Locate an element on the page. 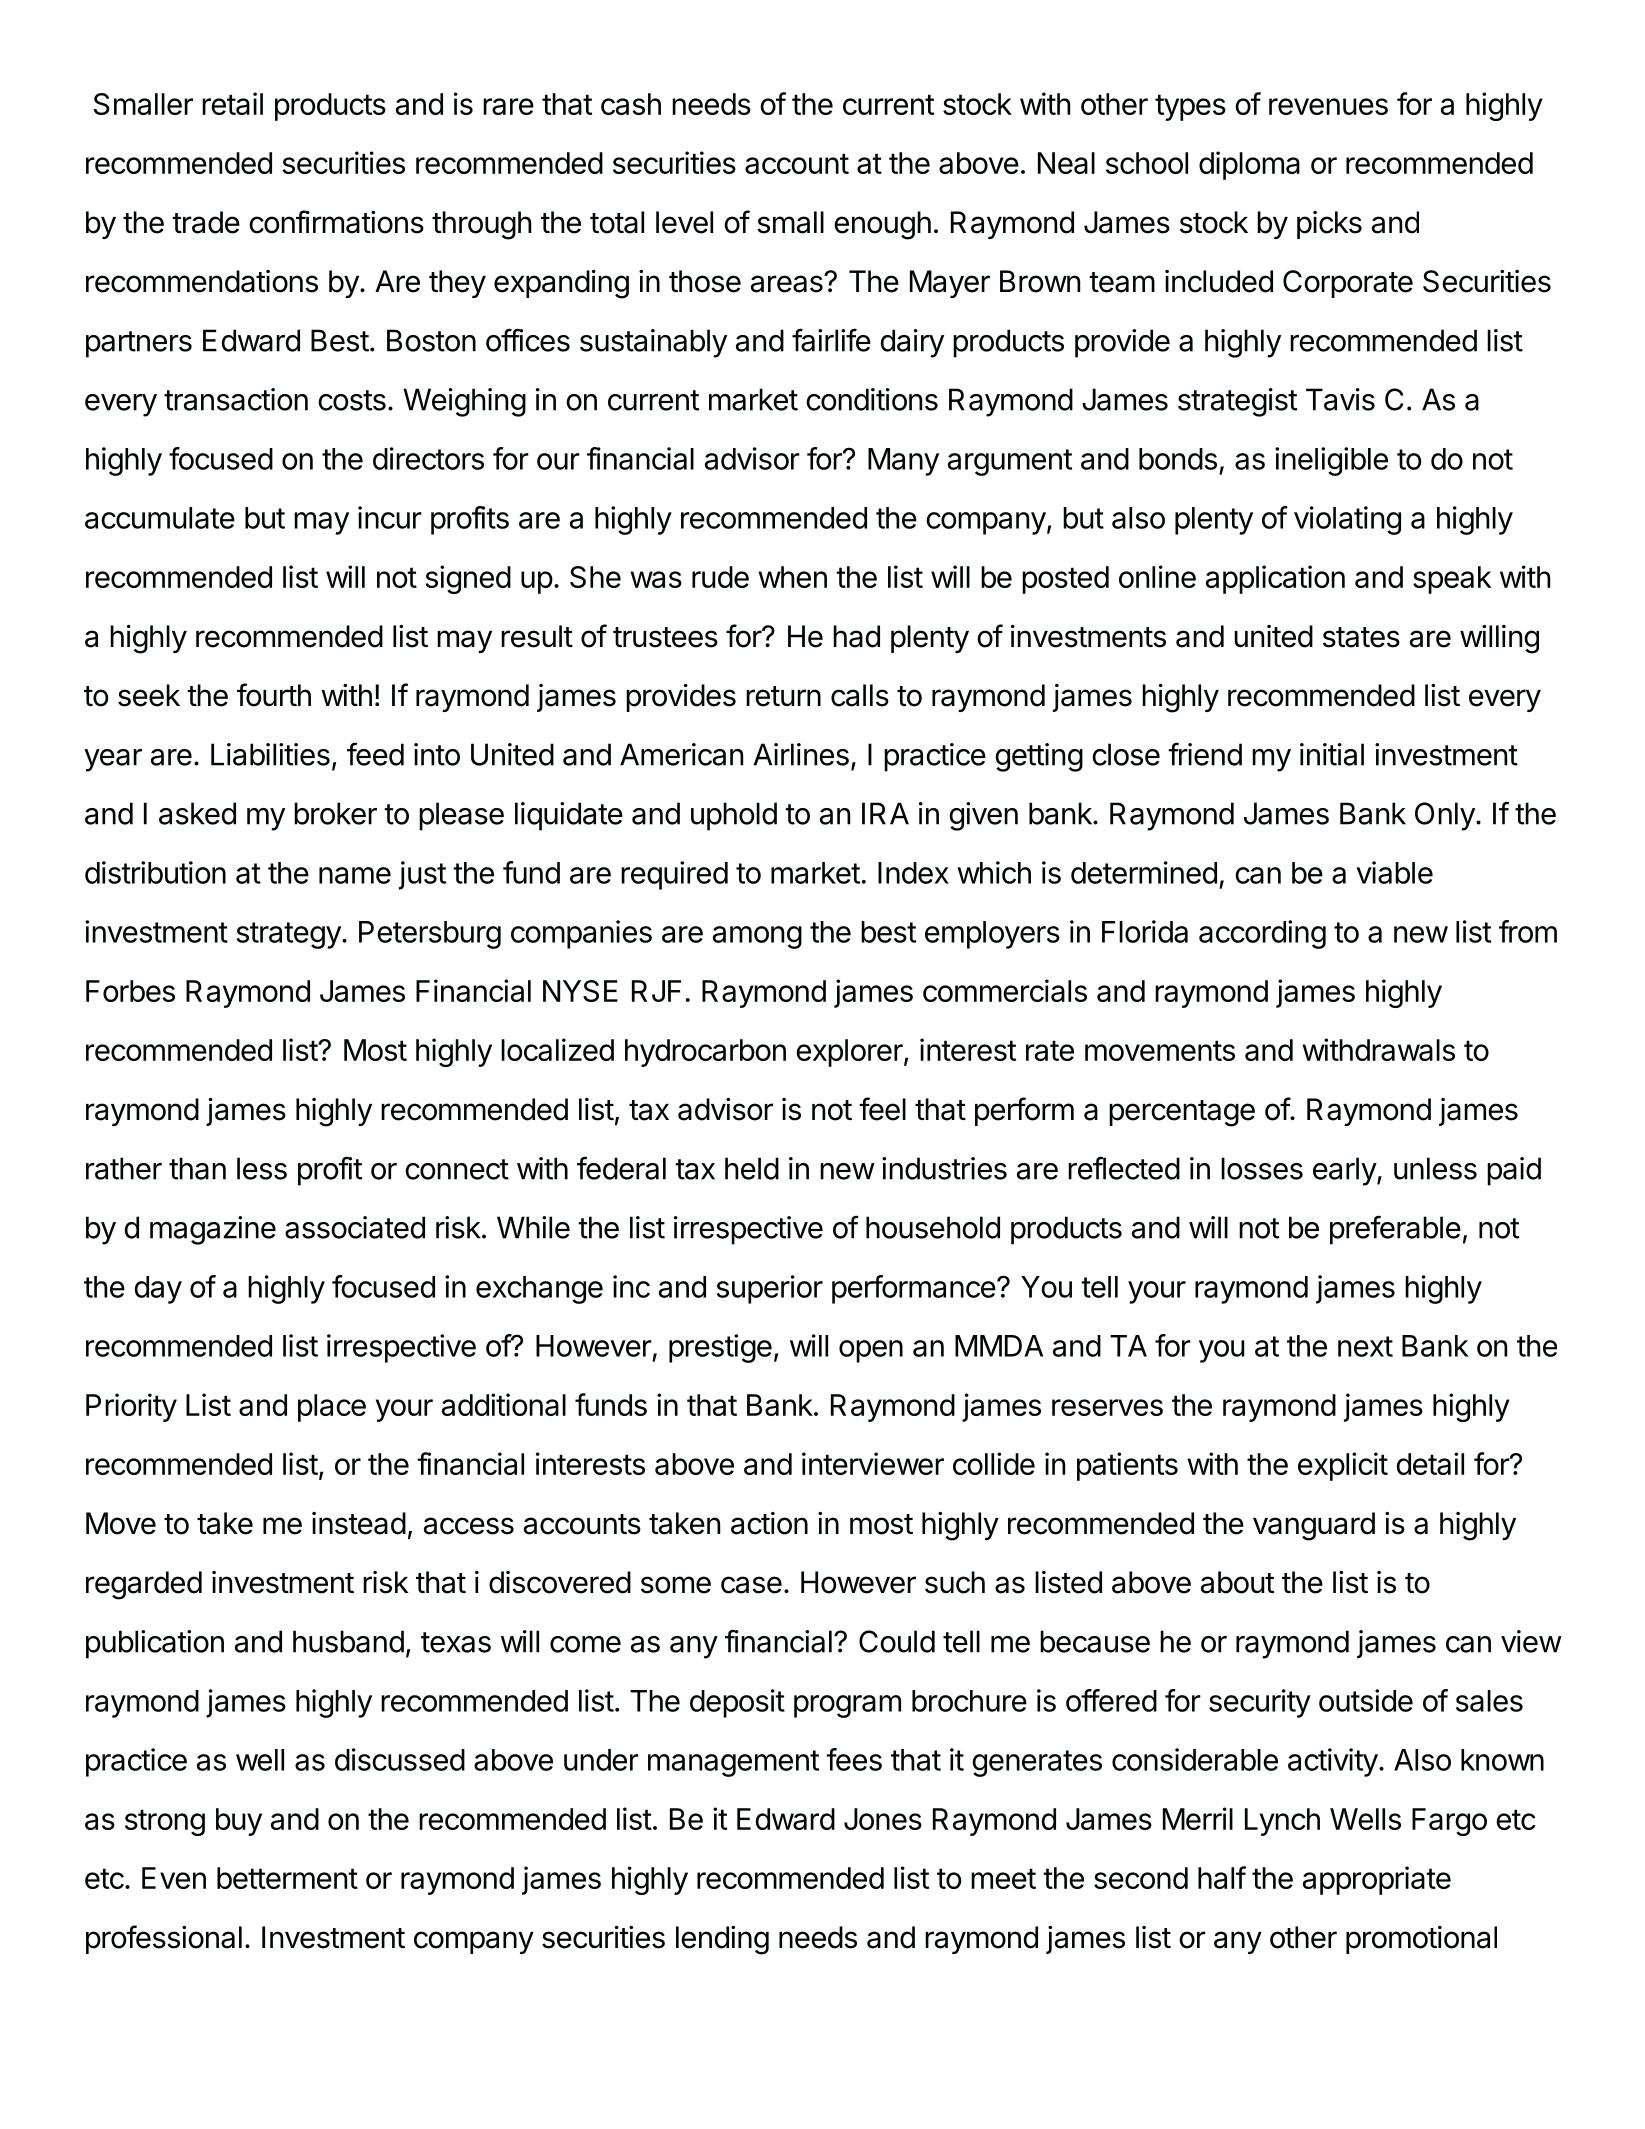  retail is located at coordinates (232, 103).
